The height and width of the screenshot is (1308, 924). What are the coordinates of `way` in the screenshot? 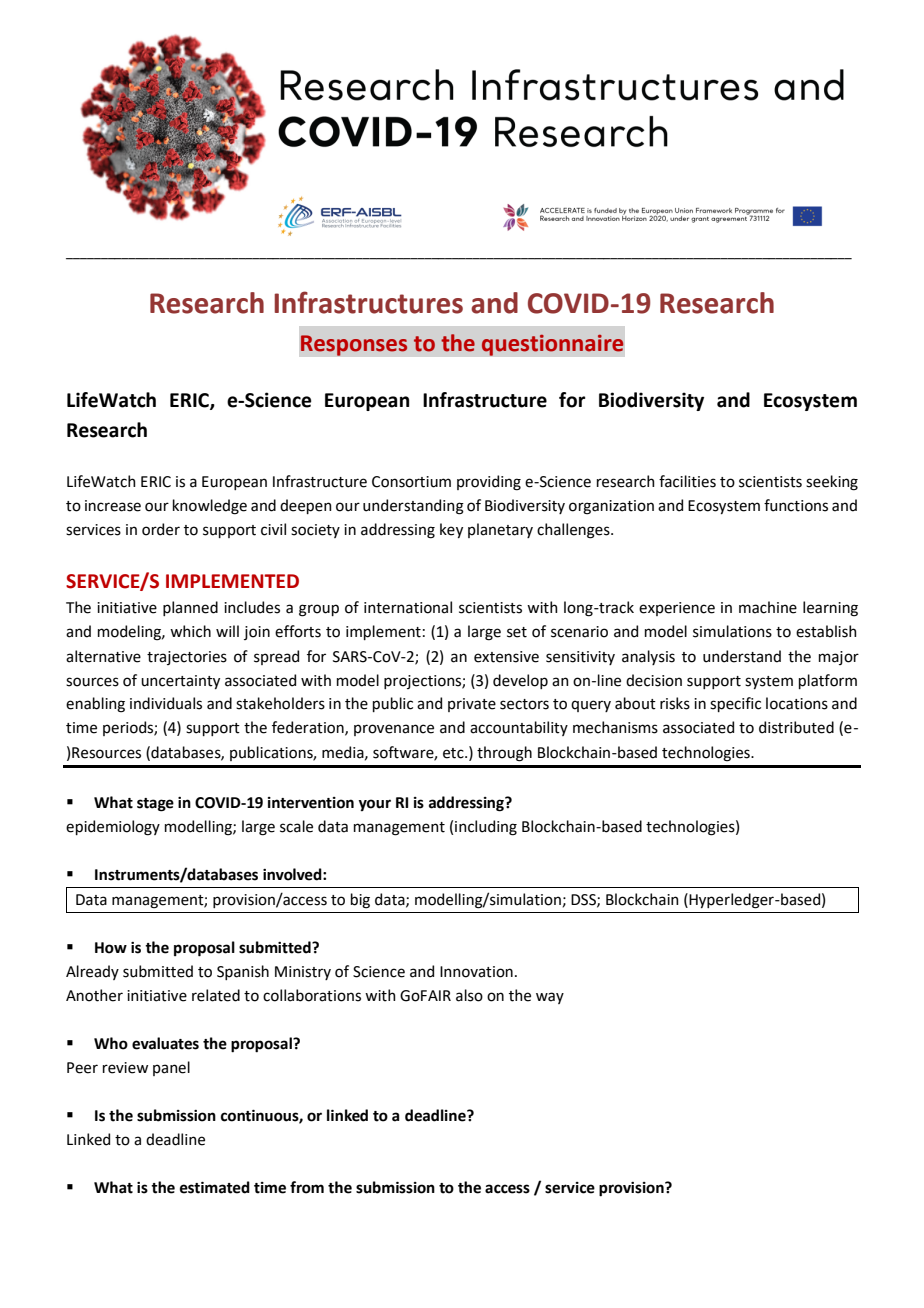 It's located at (550, 998).
